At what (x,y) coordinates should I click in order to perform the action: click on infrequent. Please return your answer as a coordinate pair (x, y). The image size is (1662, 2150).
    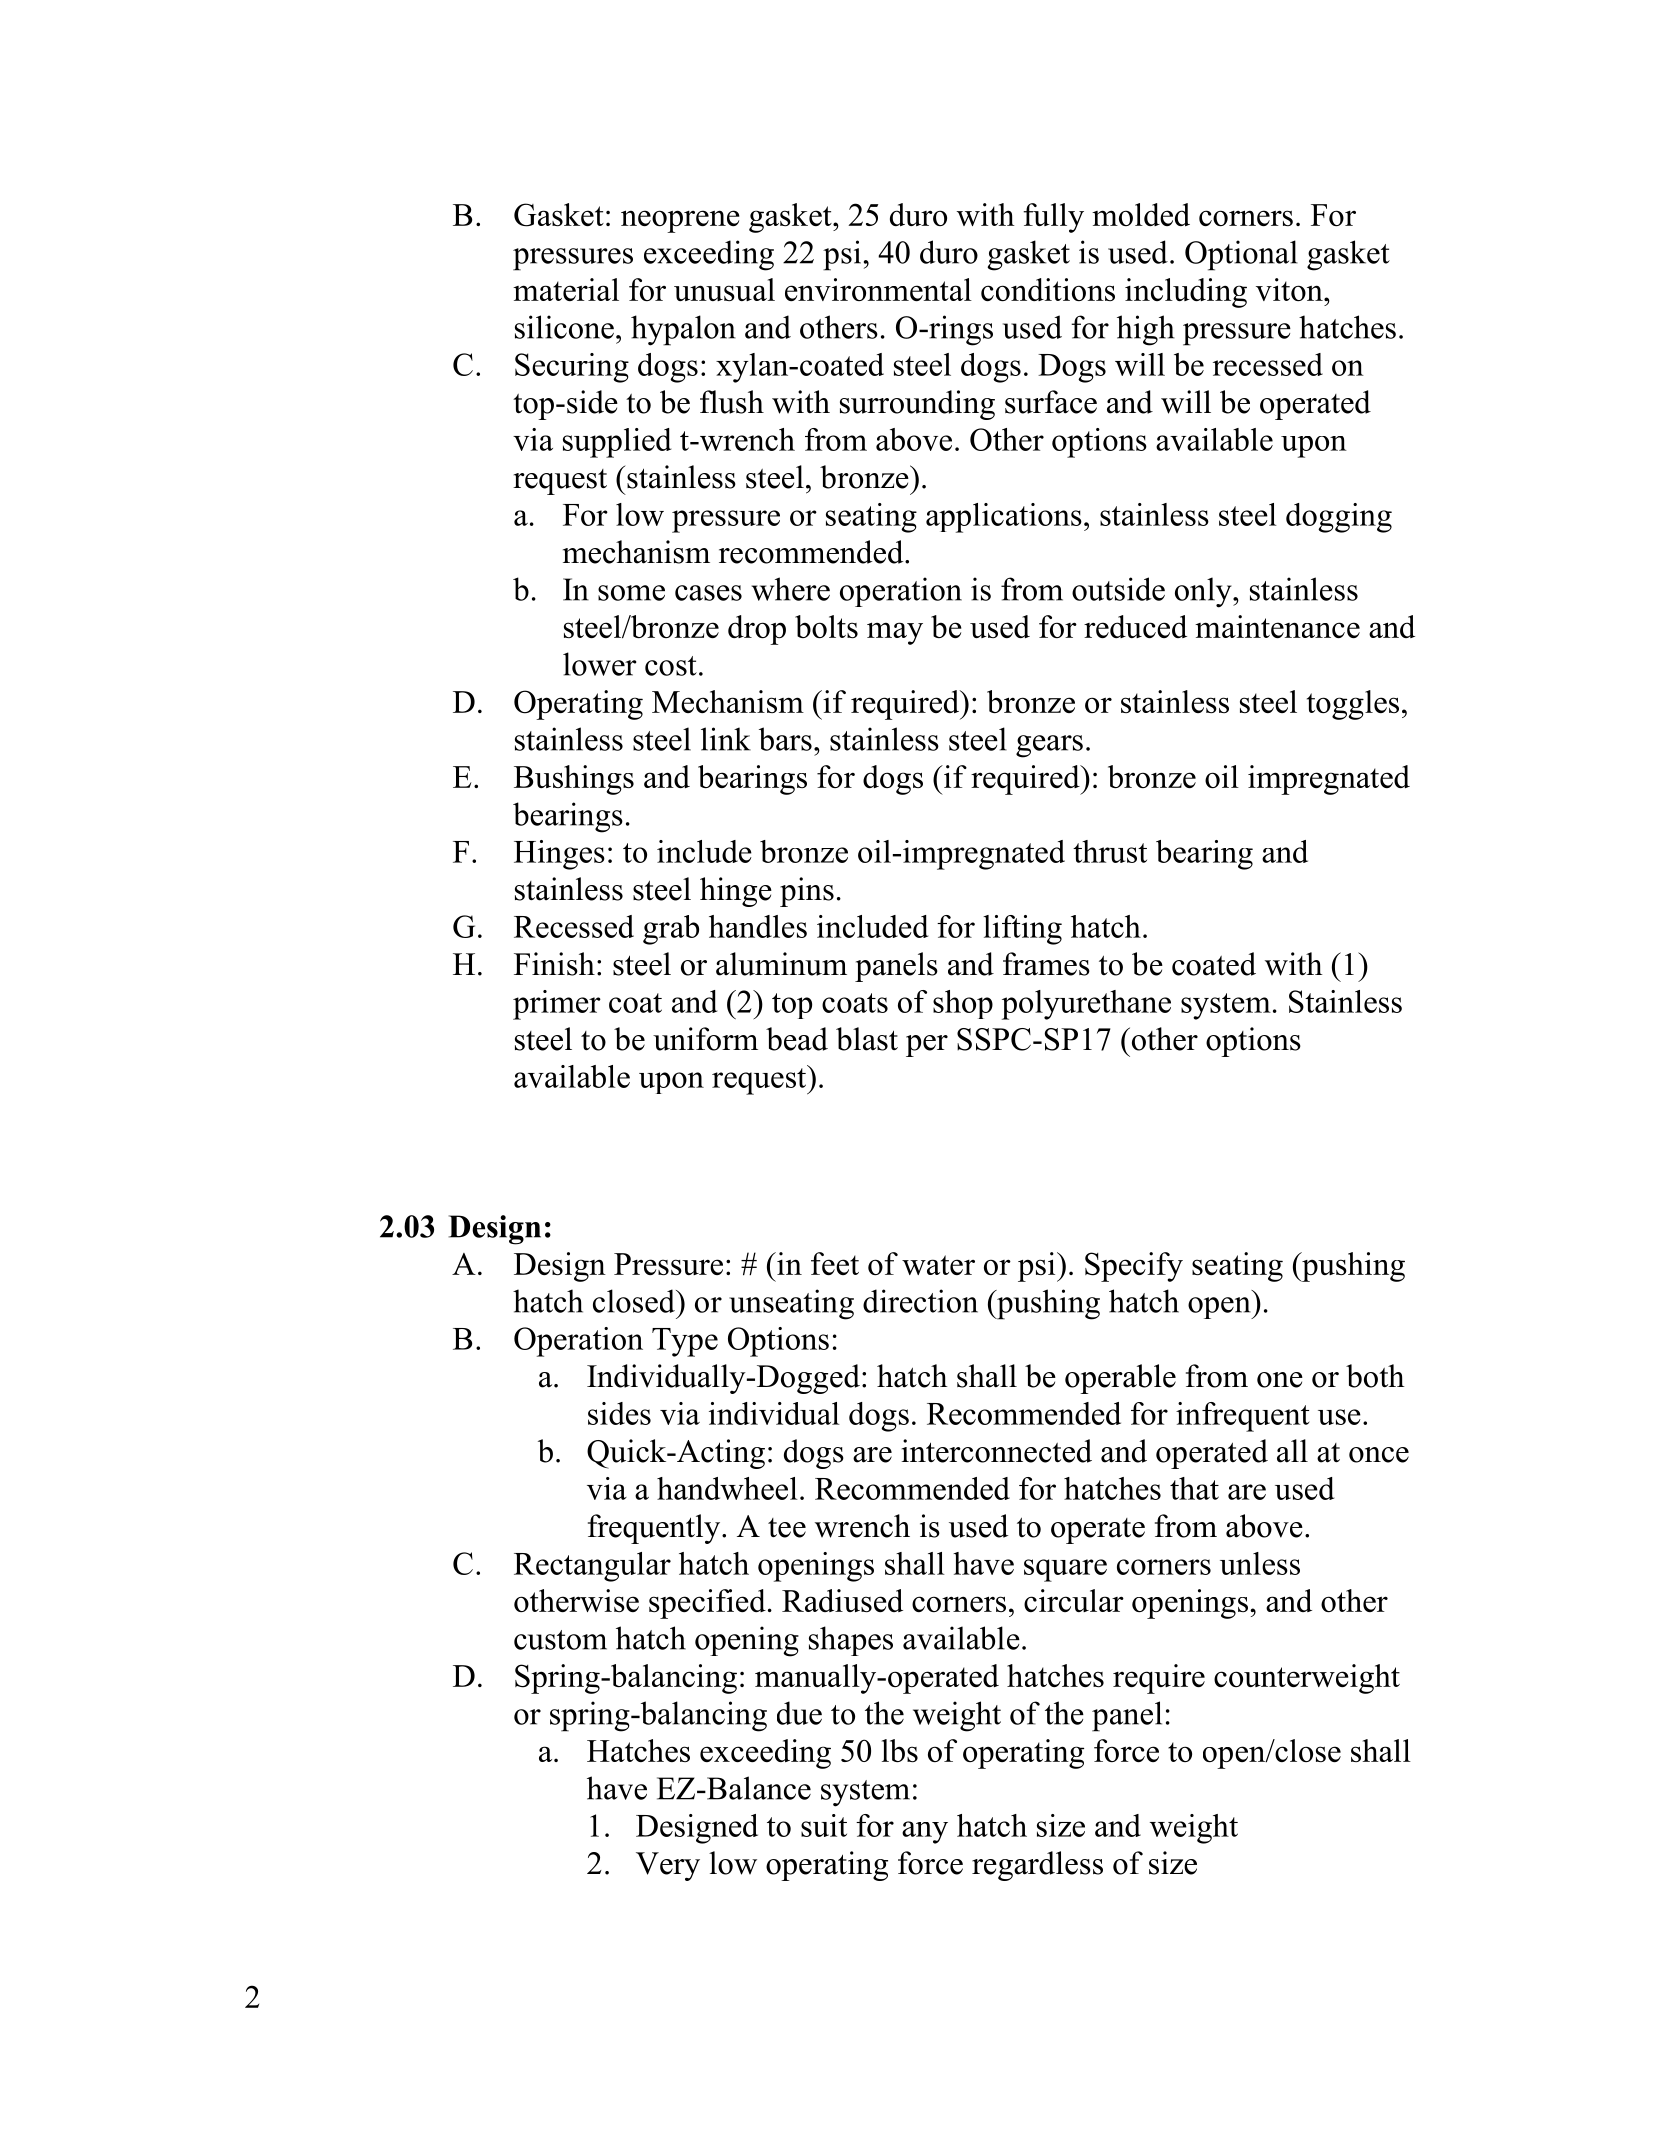
    Looking at the image, I should click on (1243, 1417).
